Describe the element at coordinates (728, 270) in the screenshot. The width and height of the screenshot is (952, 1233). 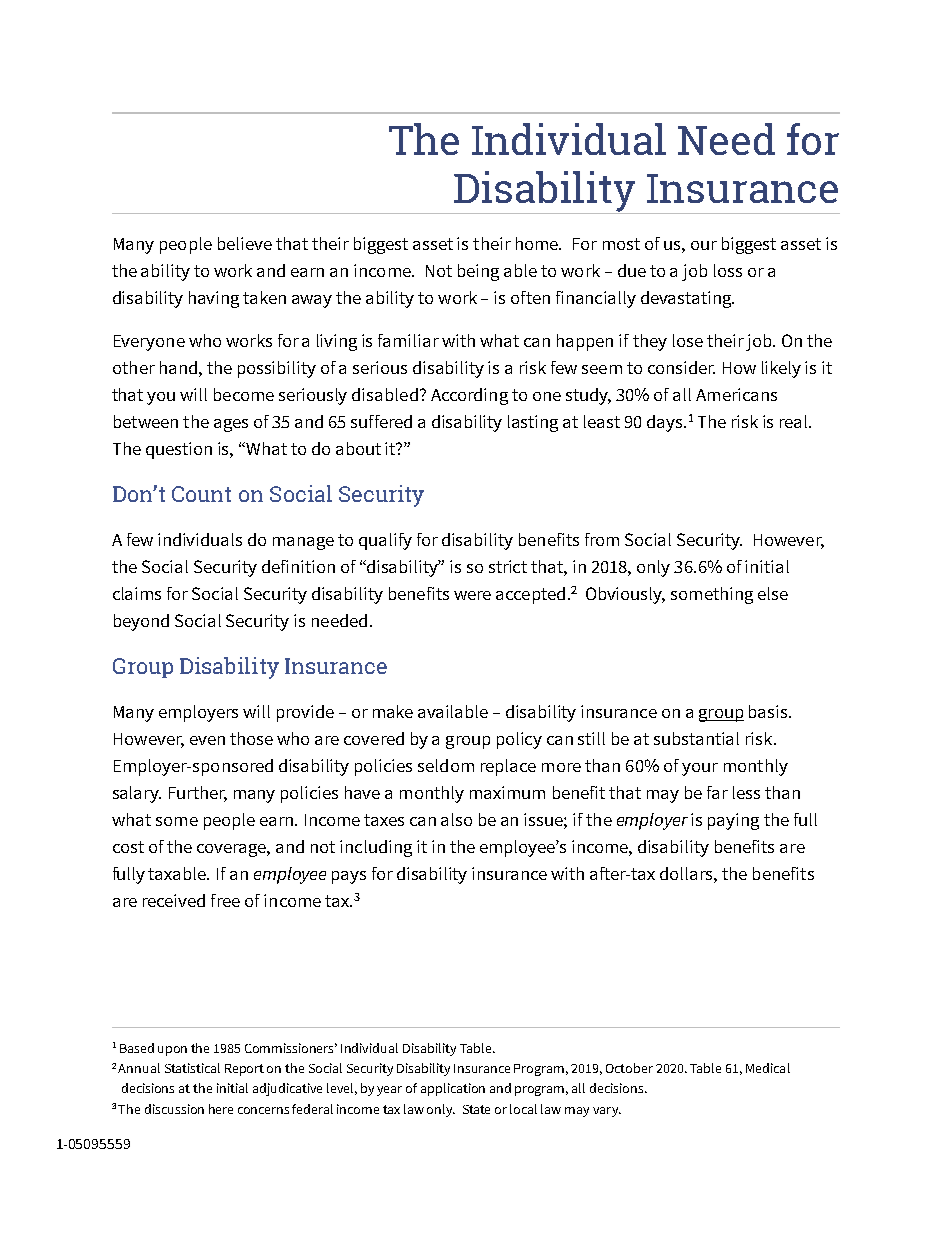
I see `loss` at that location.
